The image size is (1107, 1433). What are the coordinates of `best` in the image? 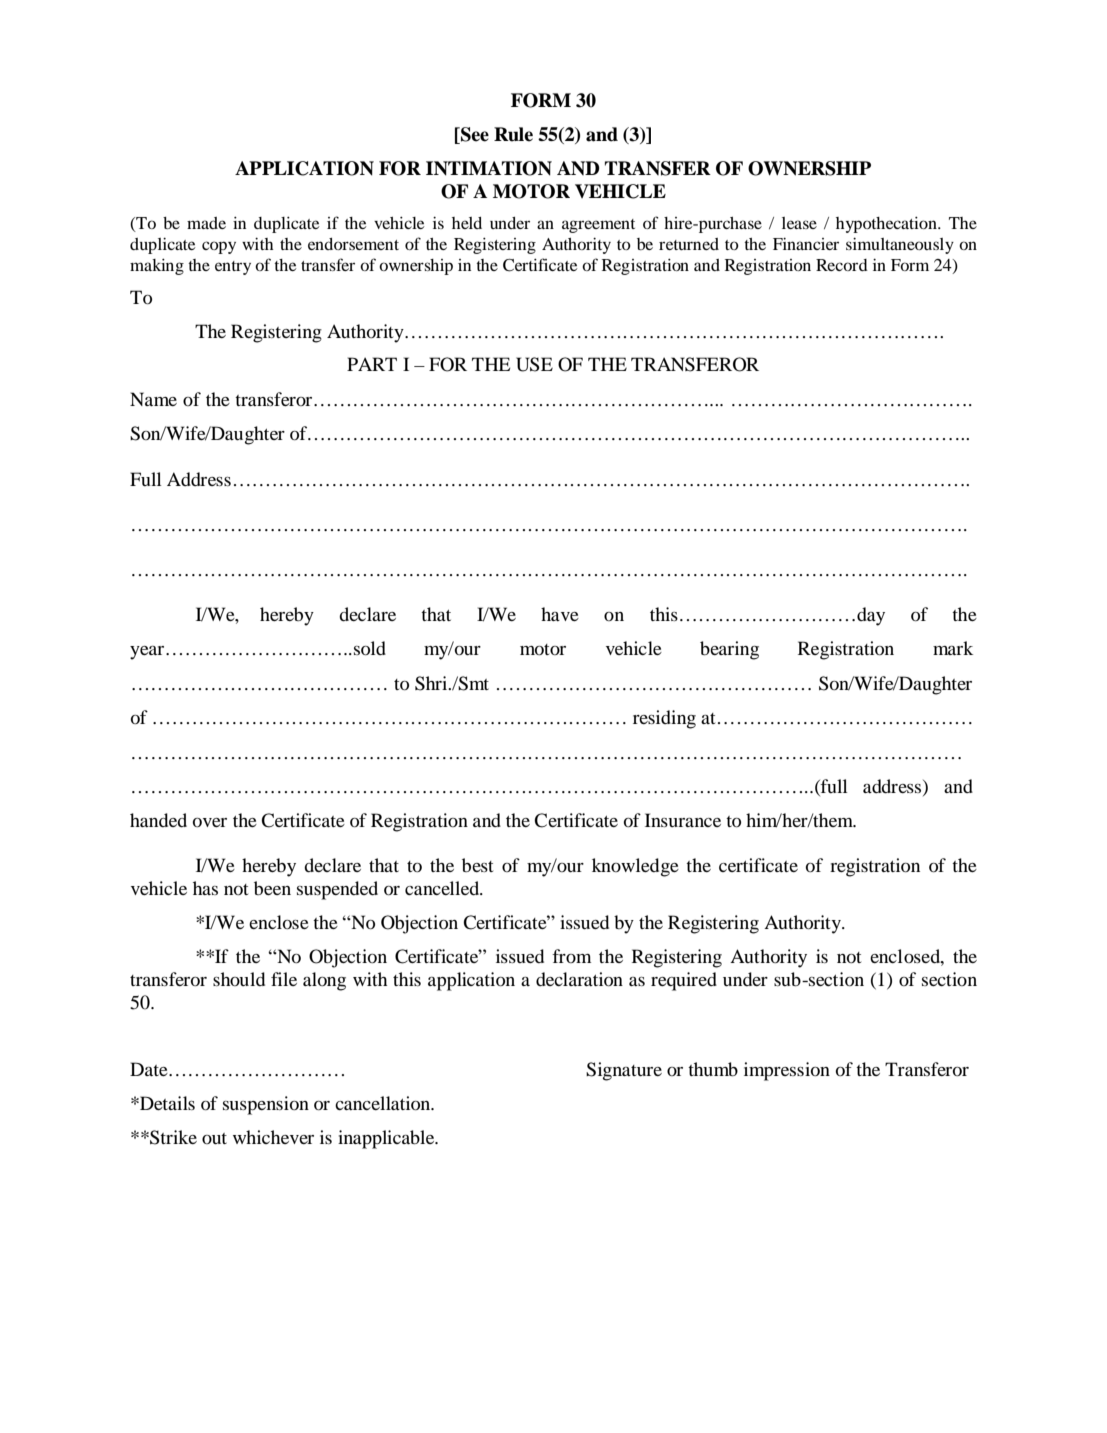 It's located at (477, 865).
